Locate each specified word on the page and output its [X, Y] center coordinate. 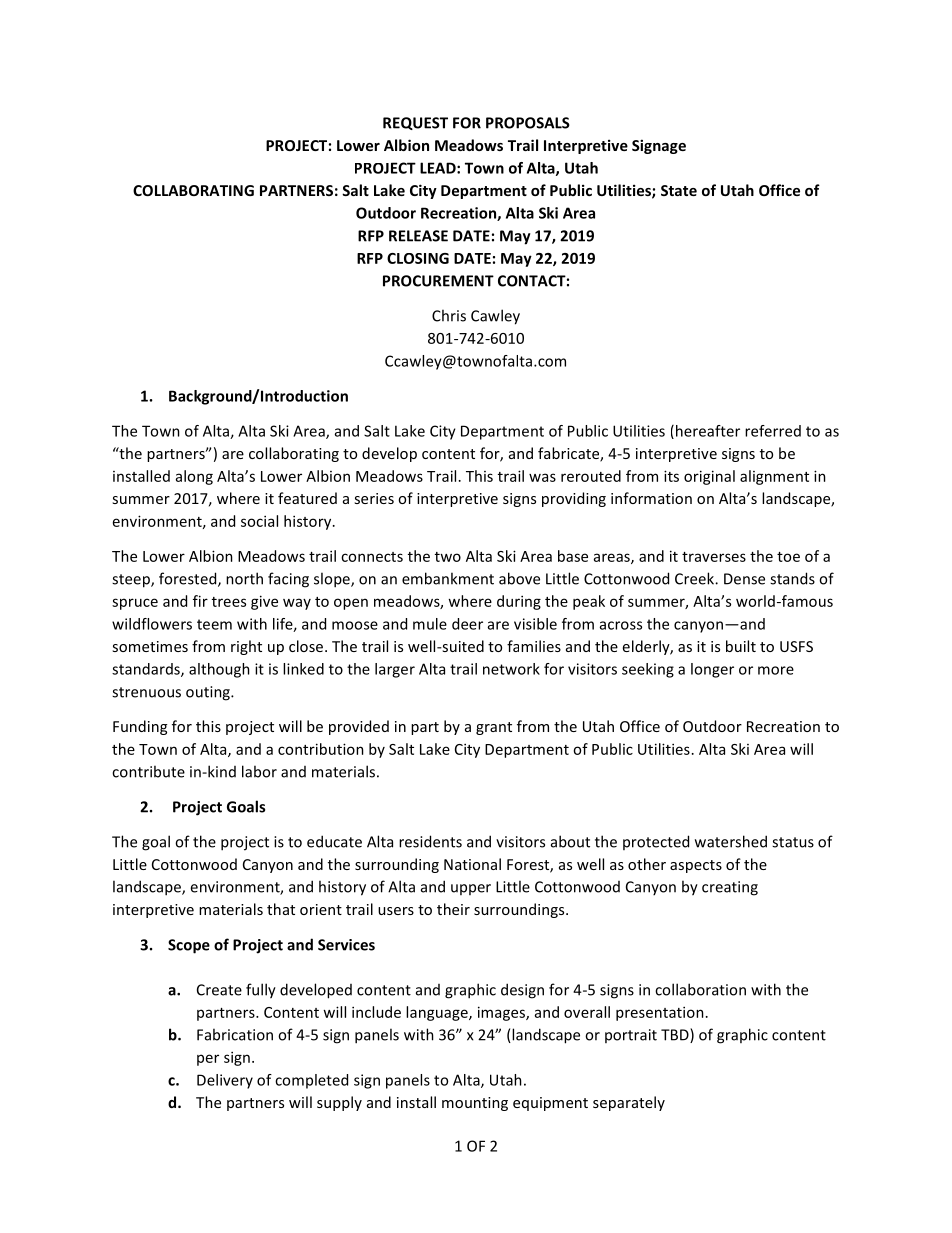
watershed [731, 841]
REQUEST [415, 123]
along [194, 477]
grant [494, 728]
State [679, 190]
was [542, 477]
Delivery [225, 1081]
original [709, 477]
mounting [475, 1104]
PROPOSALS [528, 123]
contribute [148, 771]
